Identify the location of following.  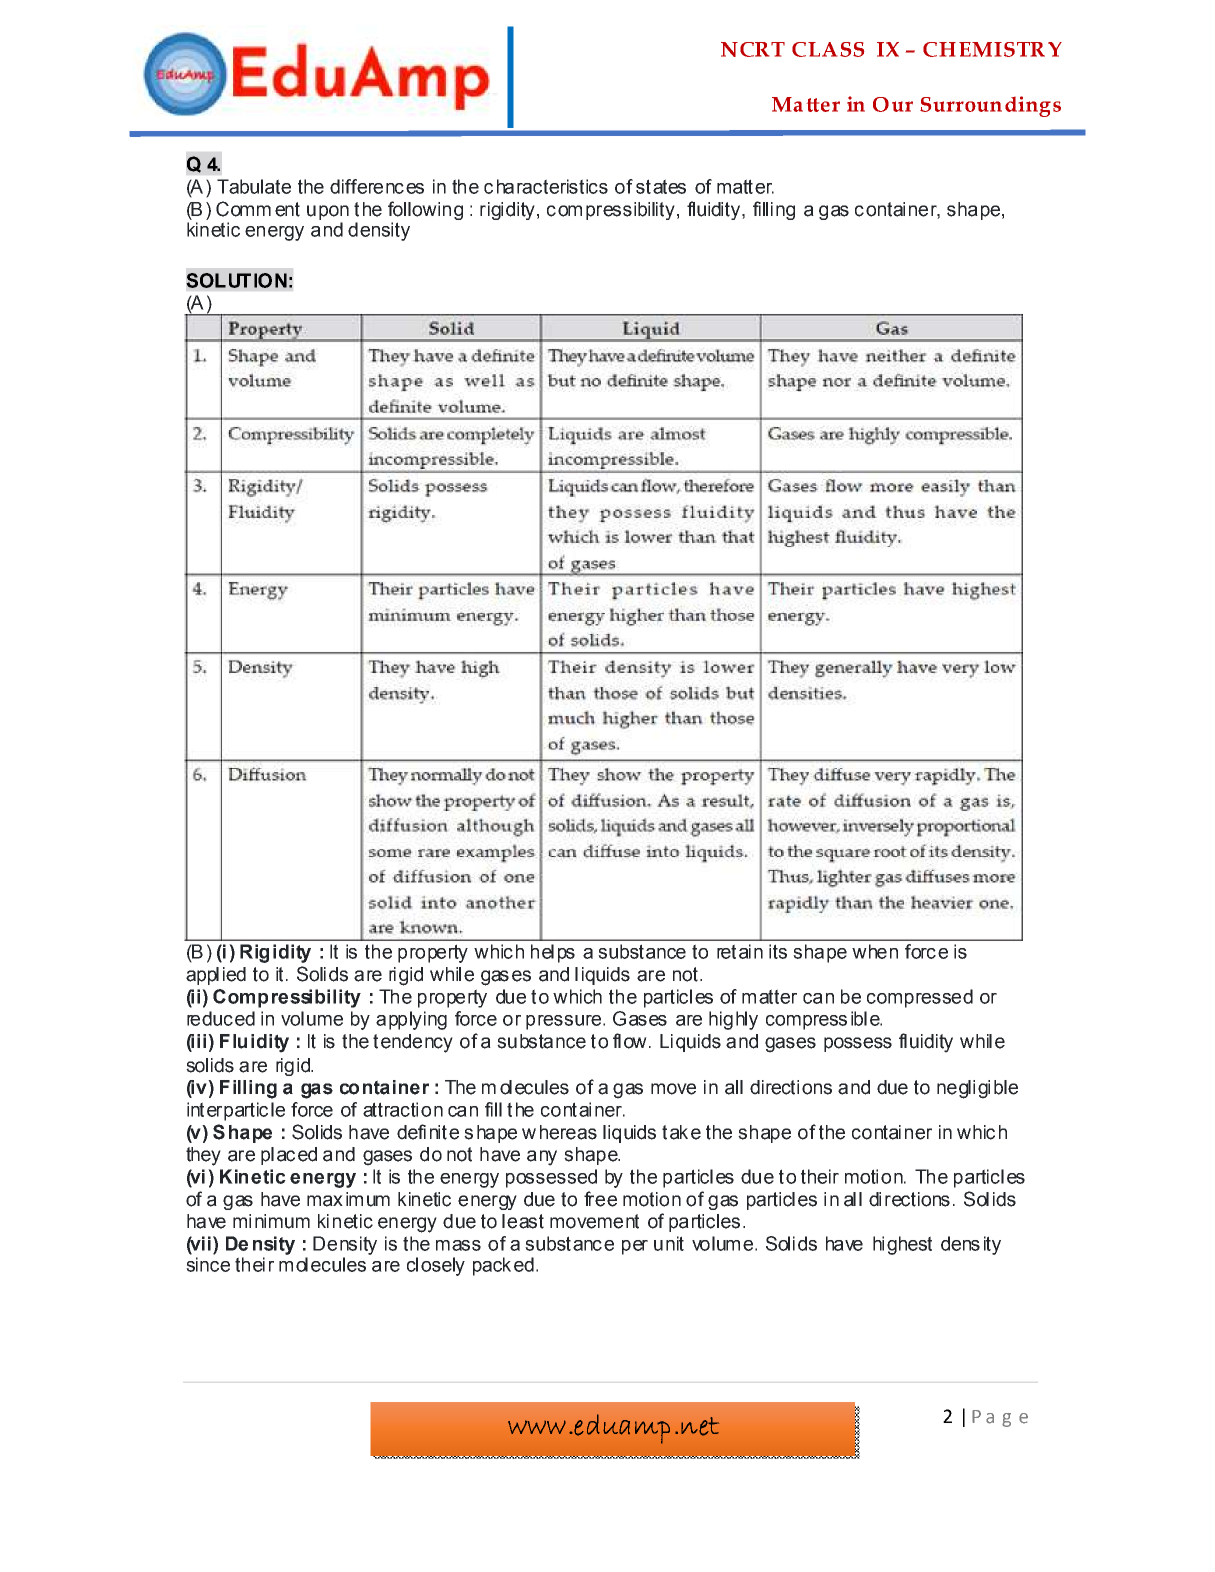
(425, 210).
